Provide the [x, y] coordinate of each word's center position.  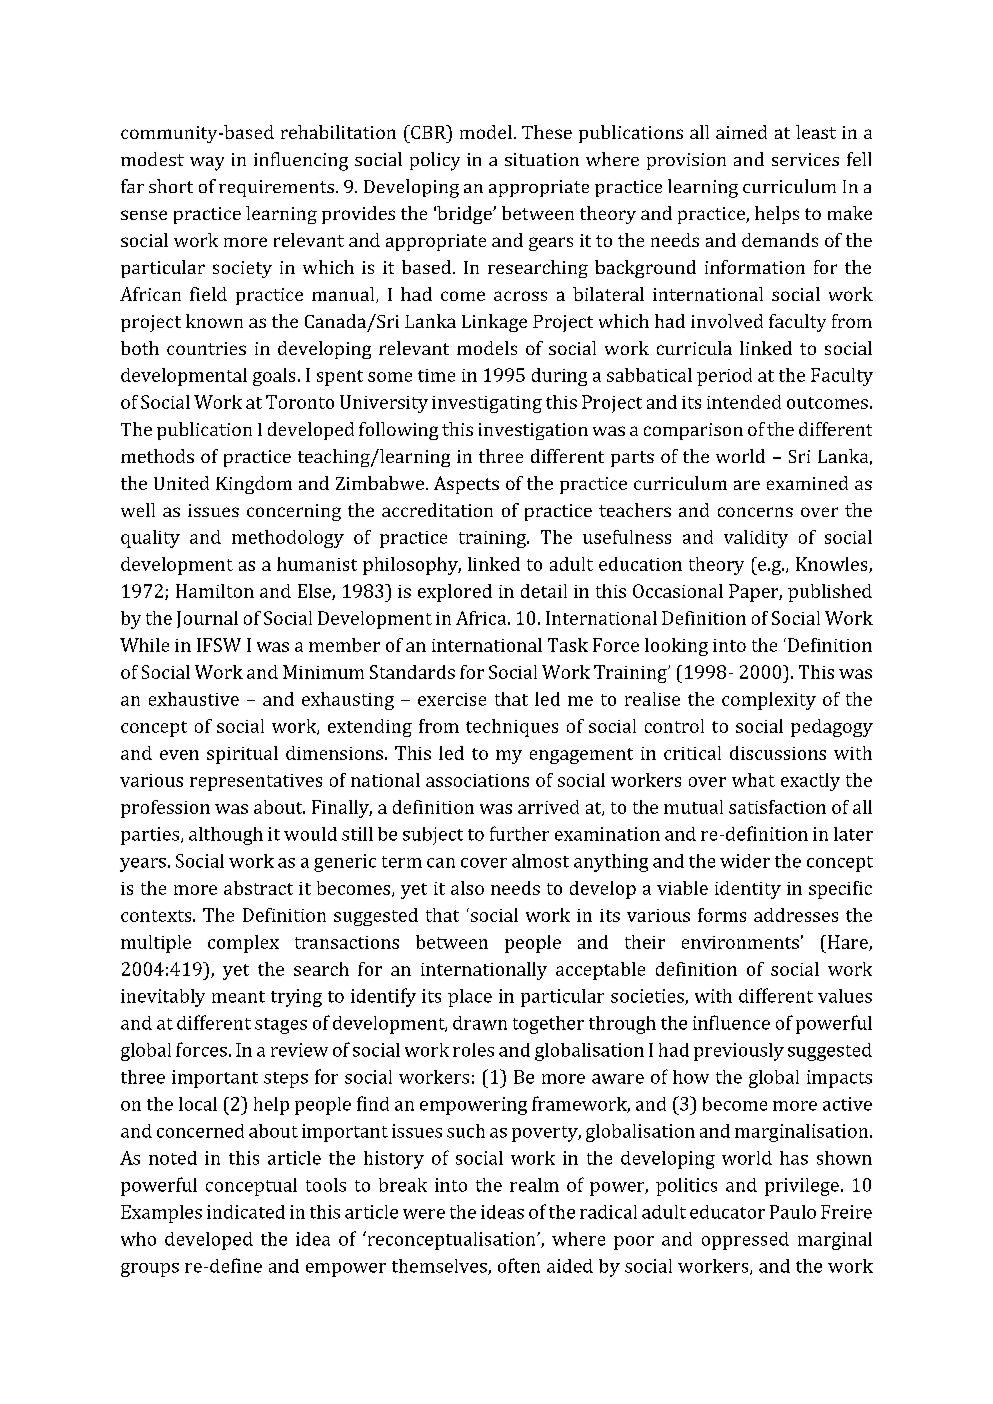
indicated [246, 1212]
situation [542, 159]
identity [748, 890]
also [467, 888]
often [519, 1265]
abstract [258, 888]
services [805, 159]
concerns [755, 512]
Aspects [466, 485]
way [207, 164]
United [181, 483]
